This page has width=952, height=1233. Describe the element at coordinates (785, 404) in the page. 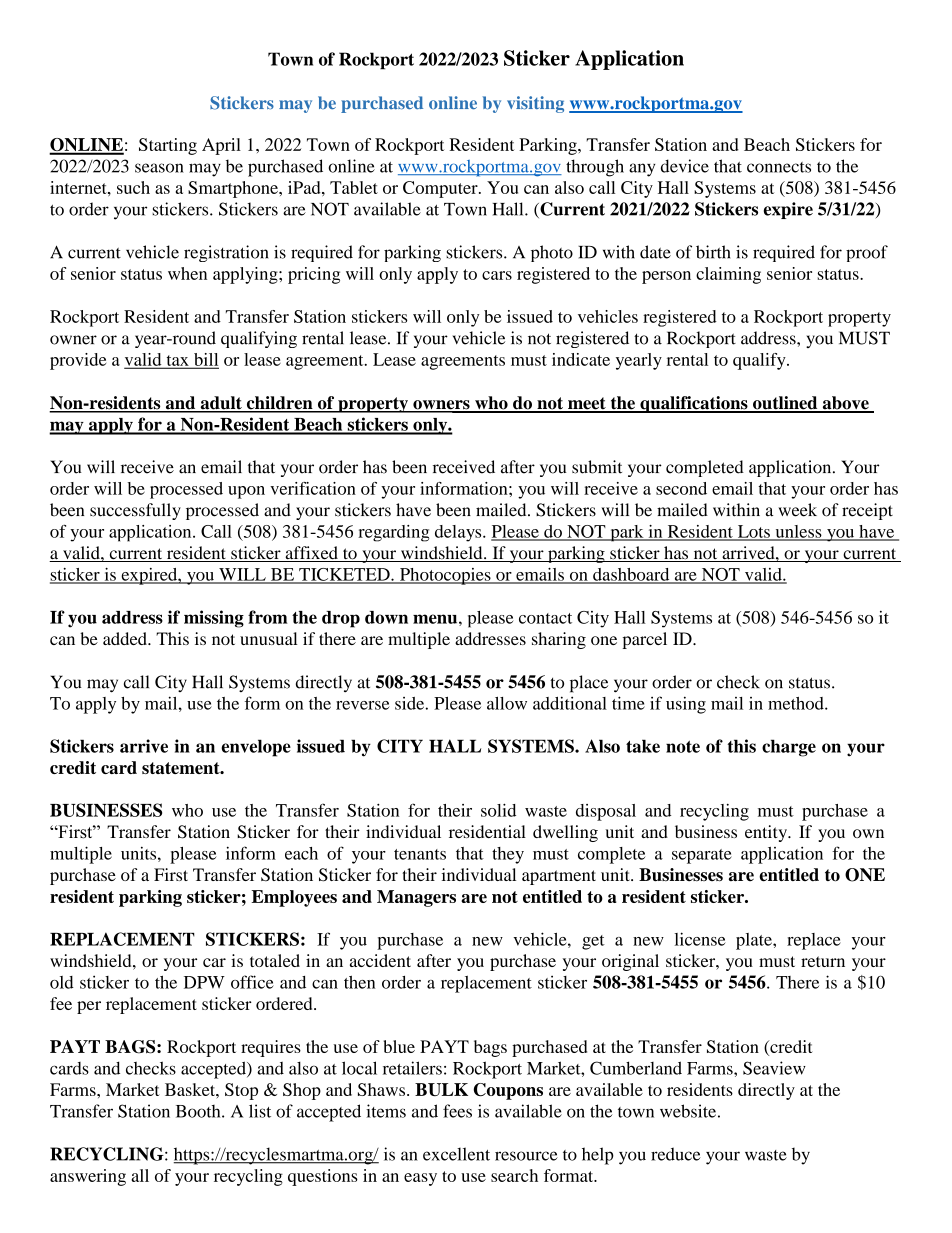

I see `outlined` at that location.
